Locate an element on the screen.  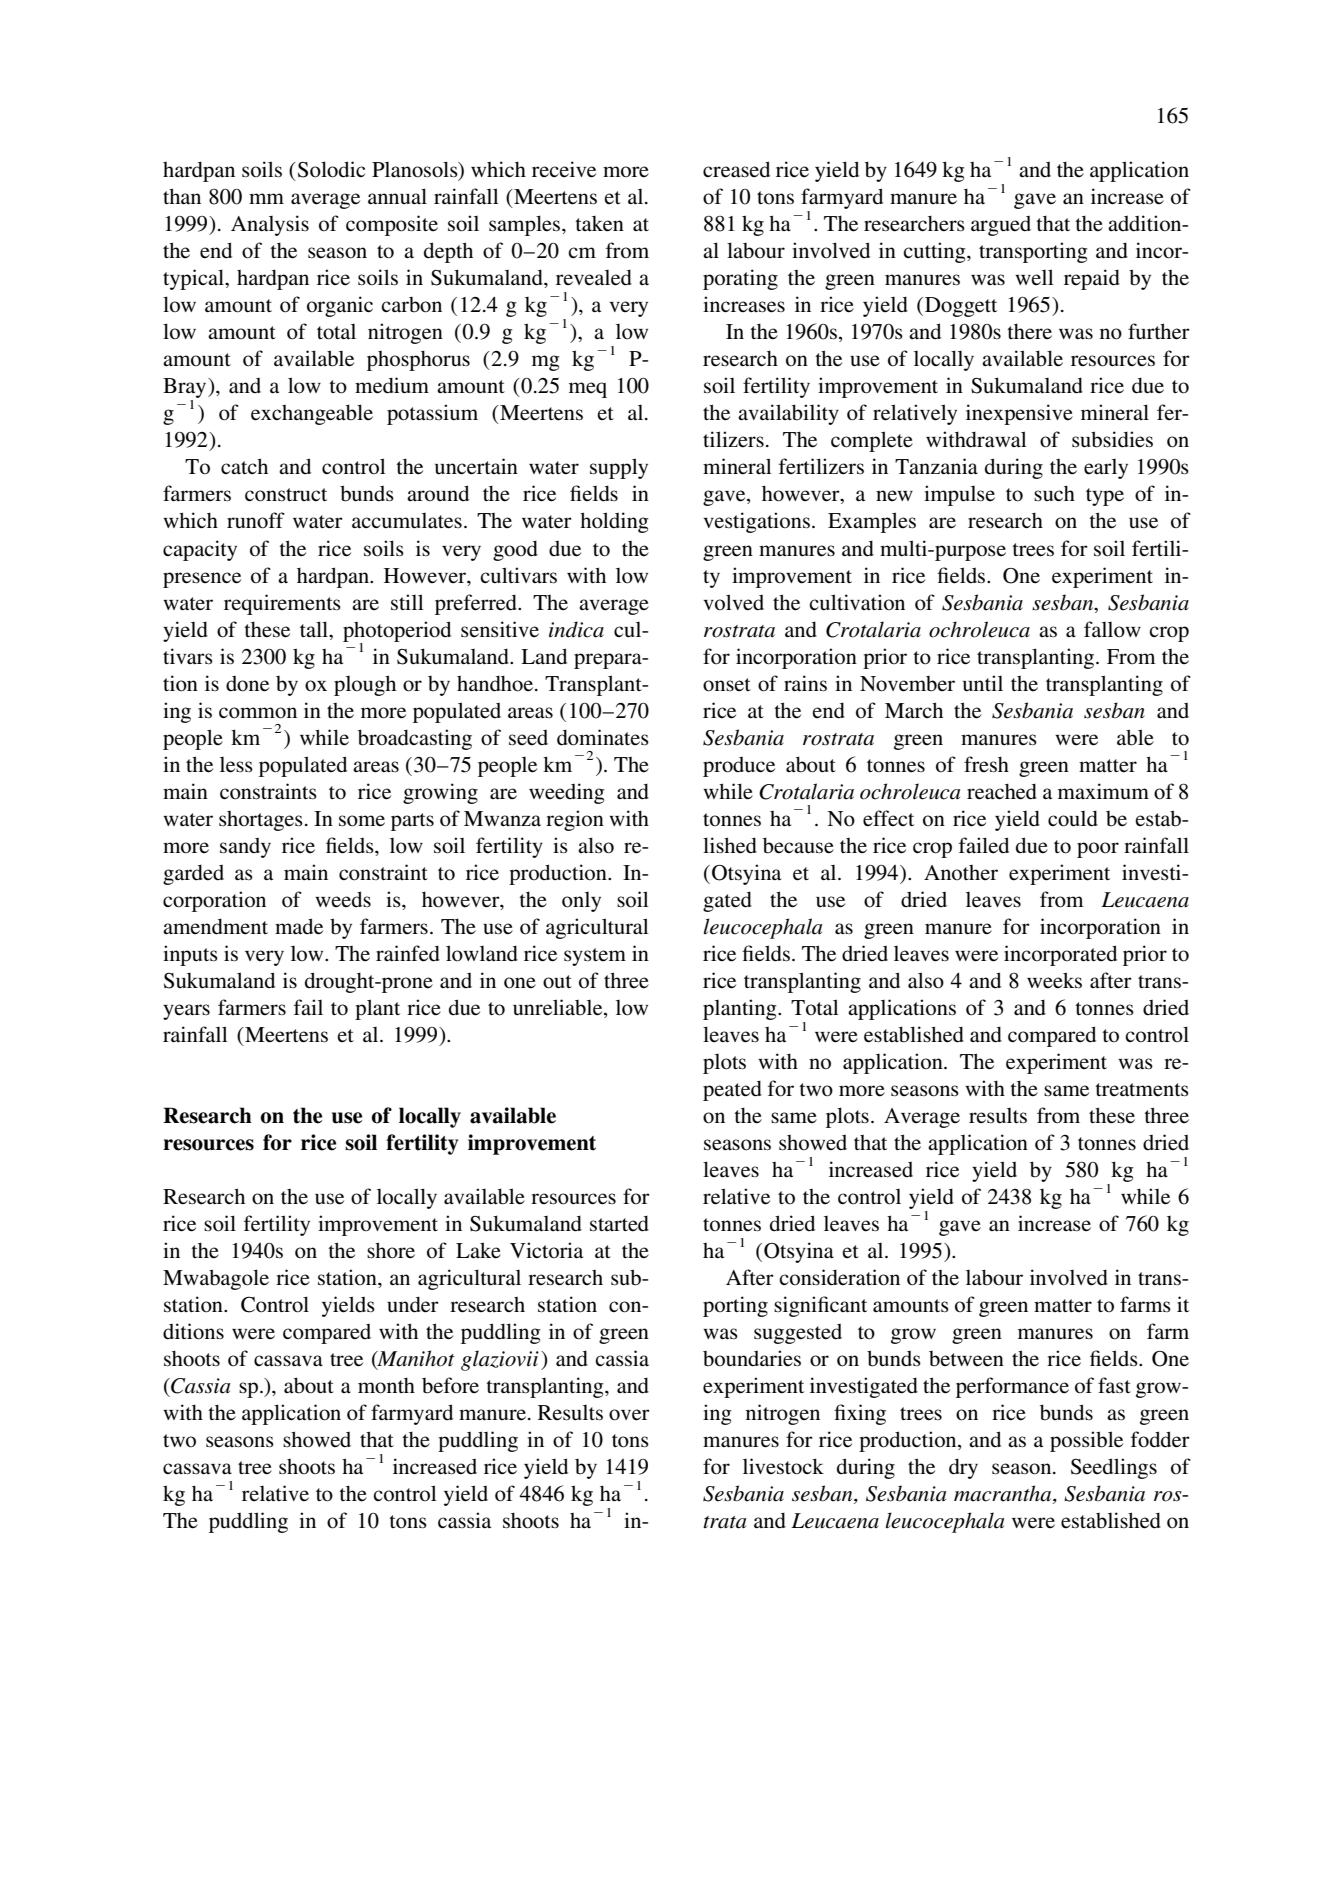
over is located at coordinates (629, 1415).
